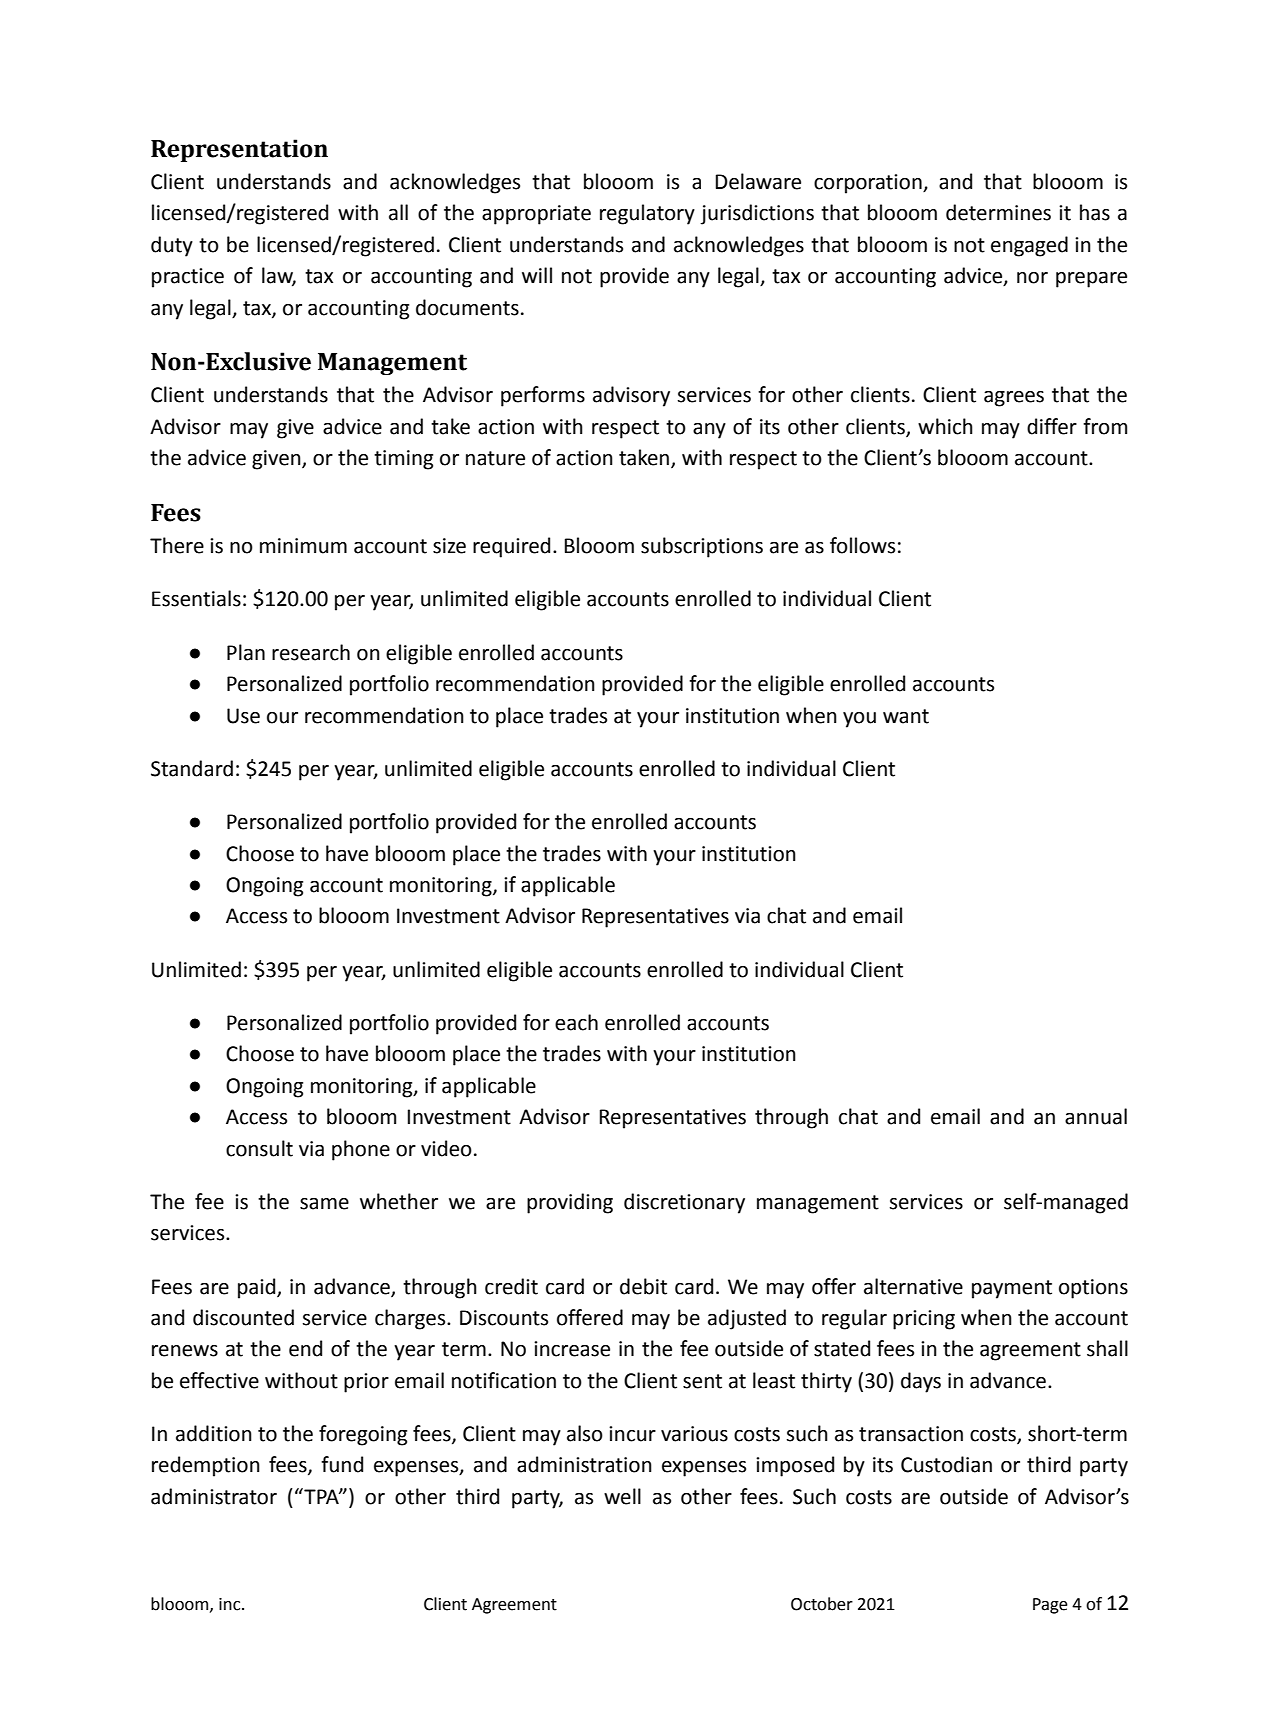 The height and width of the document is (1709, 1280). What do you see at coordinates (906, 716) in the document?
I see `want` at bounding box center [906, 716].
